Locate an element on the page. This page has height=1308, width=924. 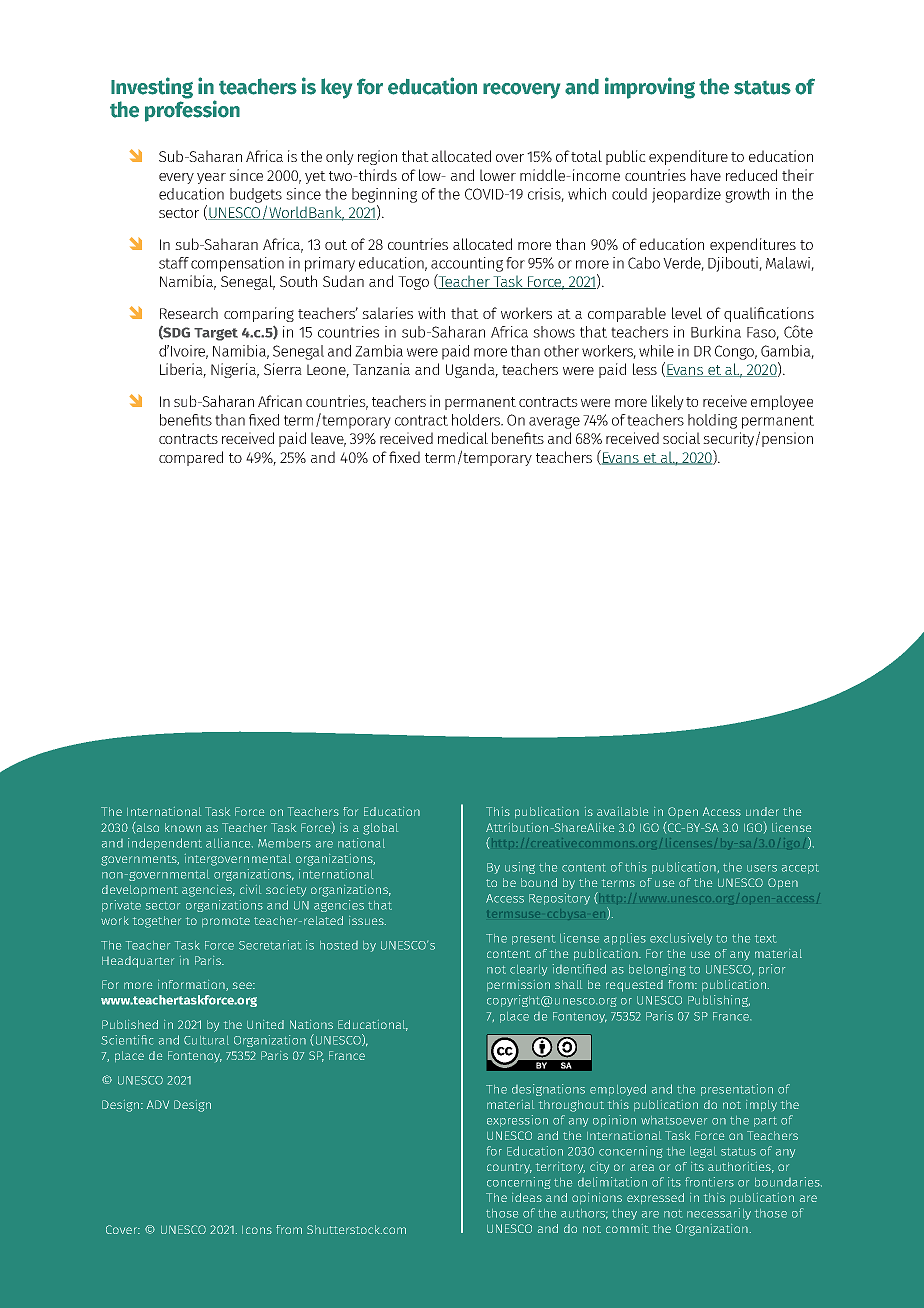
have is located at coordinates (706, 175).
